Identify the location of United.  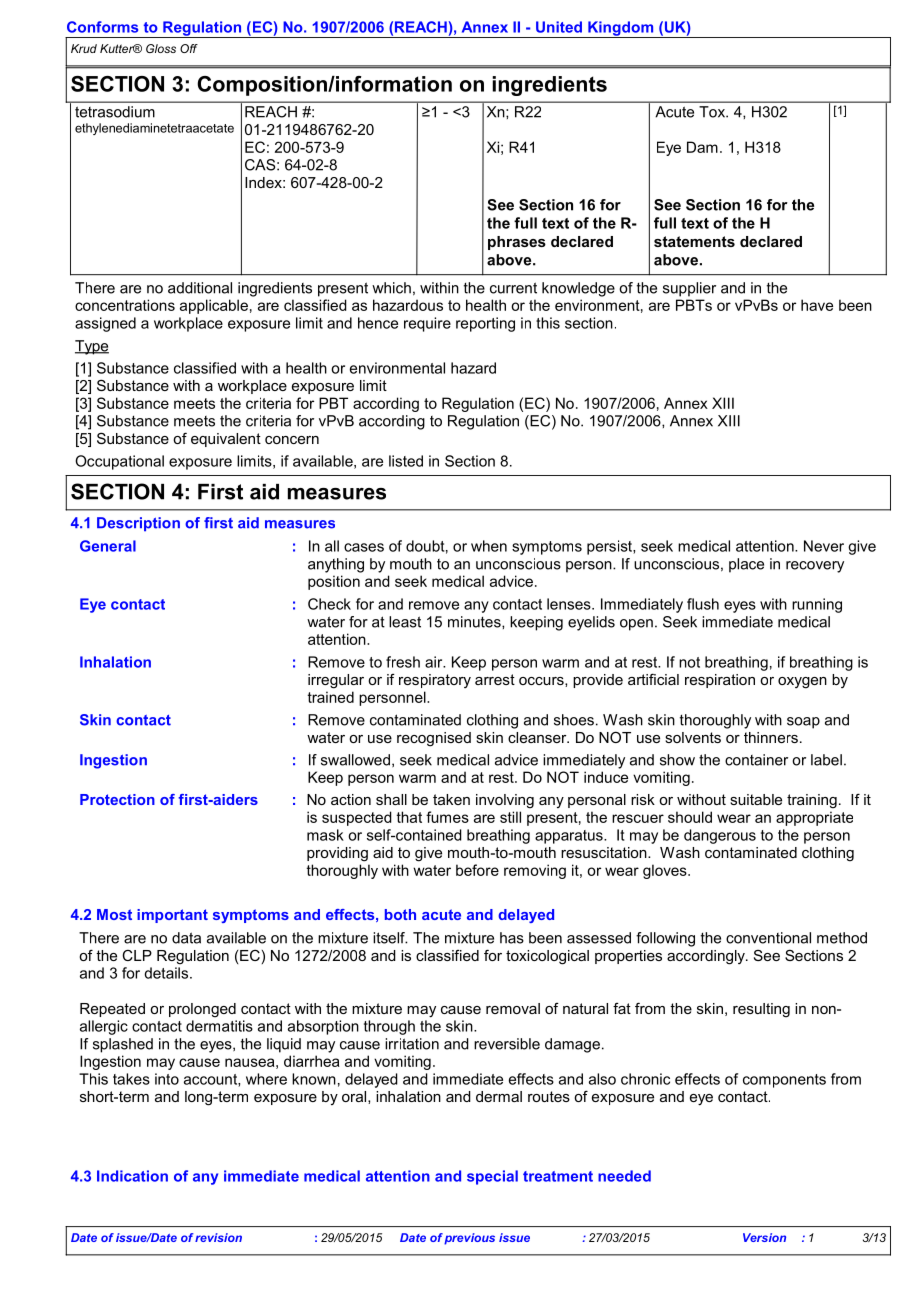
(559, 27).
